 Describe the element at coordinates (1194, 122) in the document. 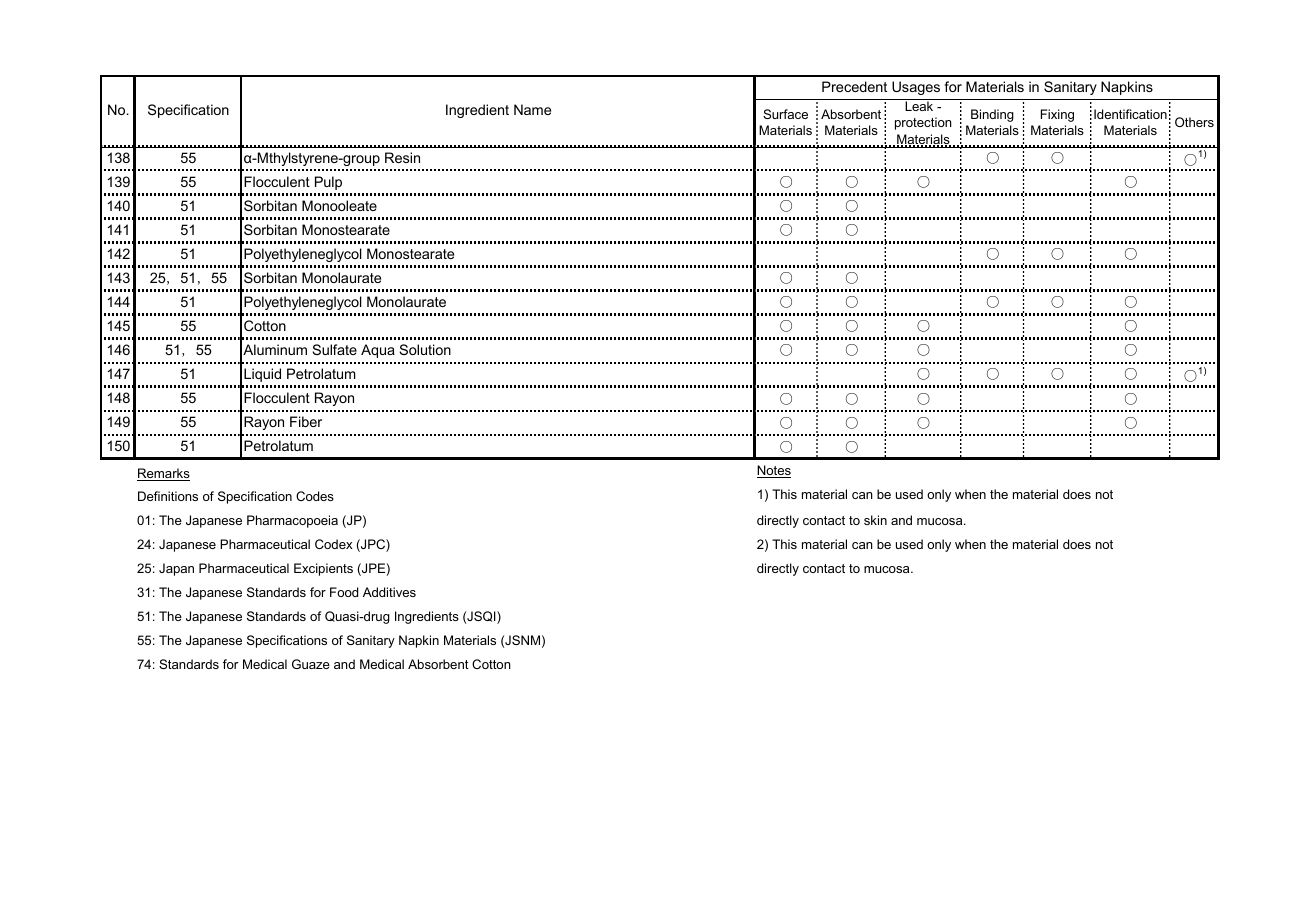

I see `Others` at that location.
